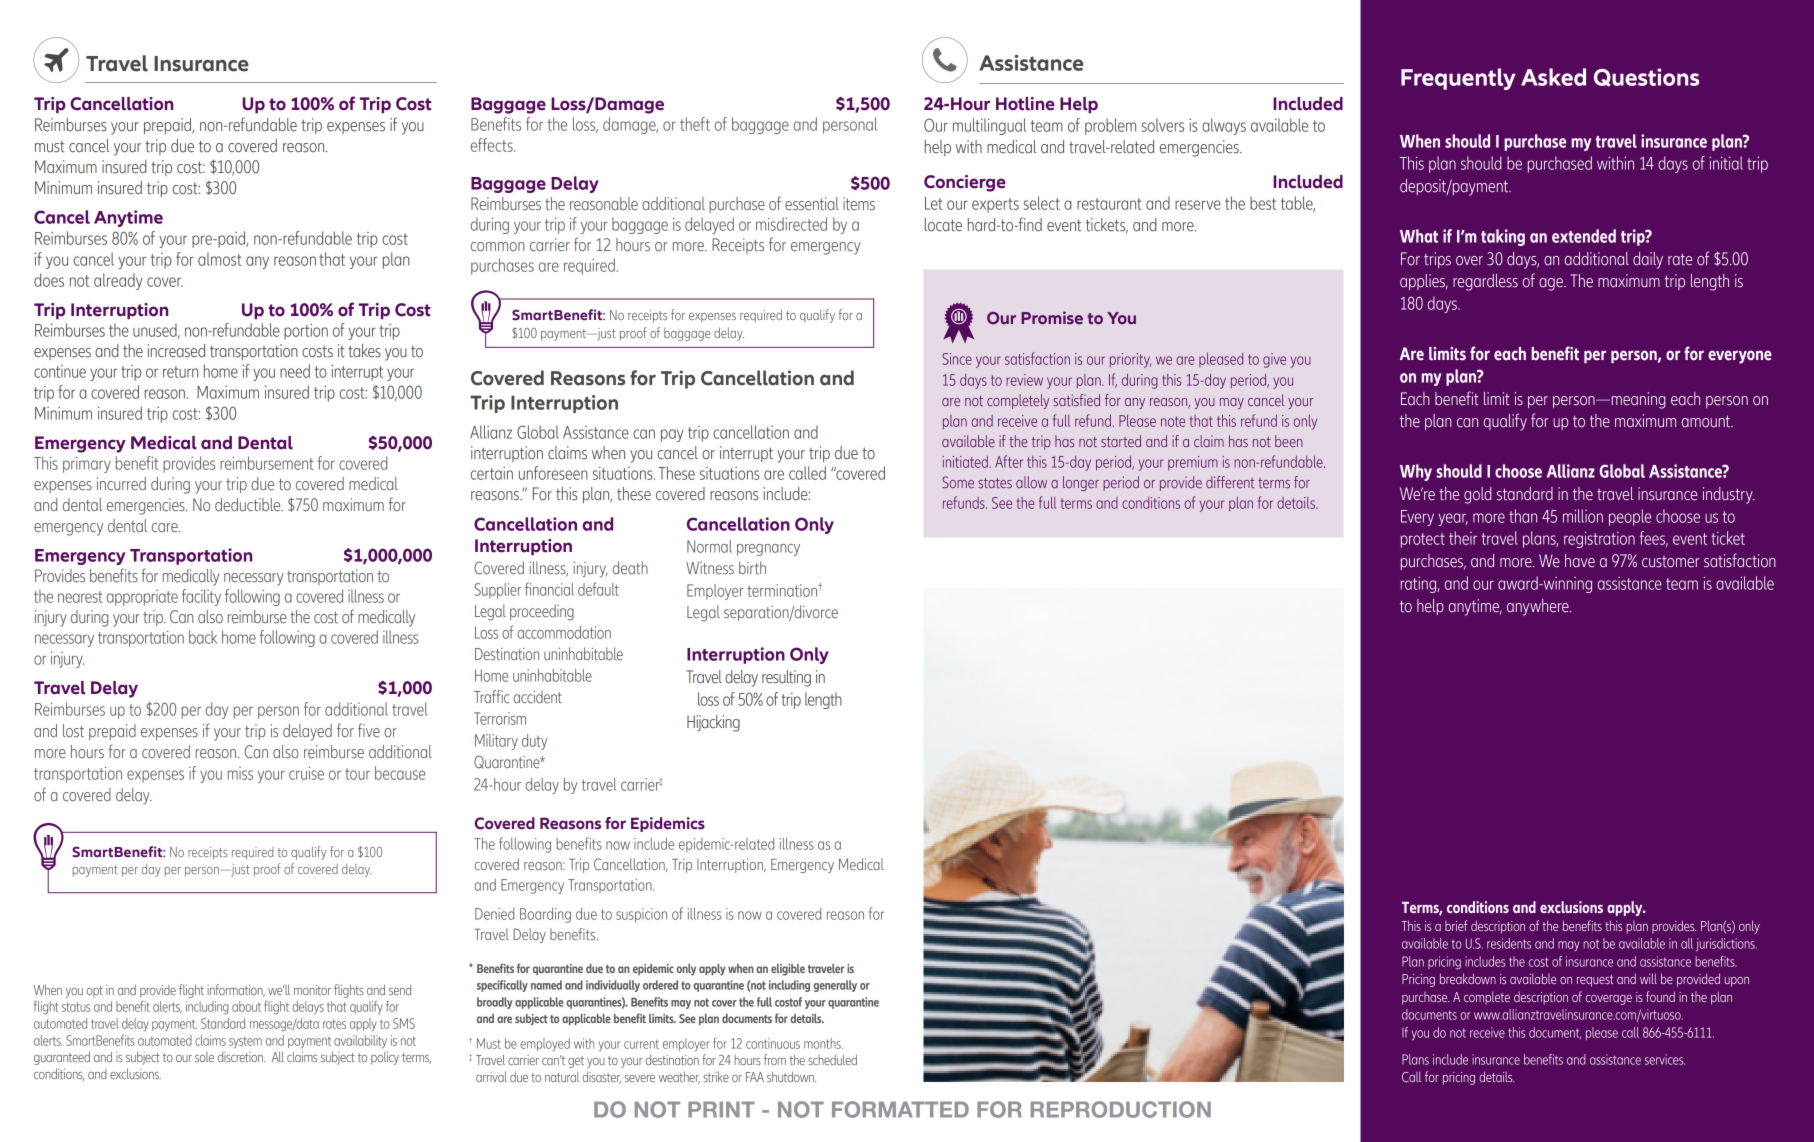  Describe the element at coordinates (241, 1056) in the image. I see `discretion` at that location.
